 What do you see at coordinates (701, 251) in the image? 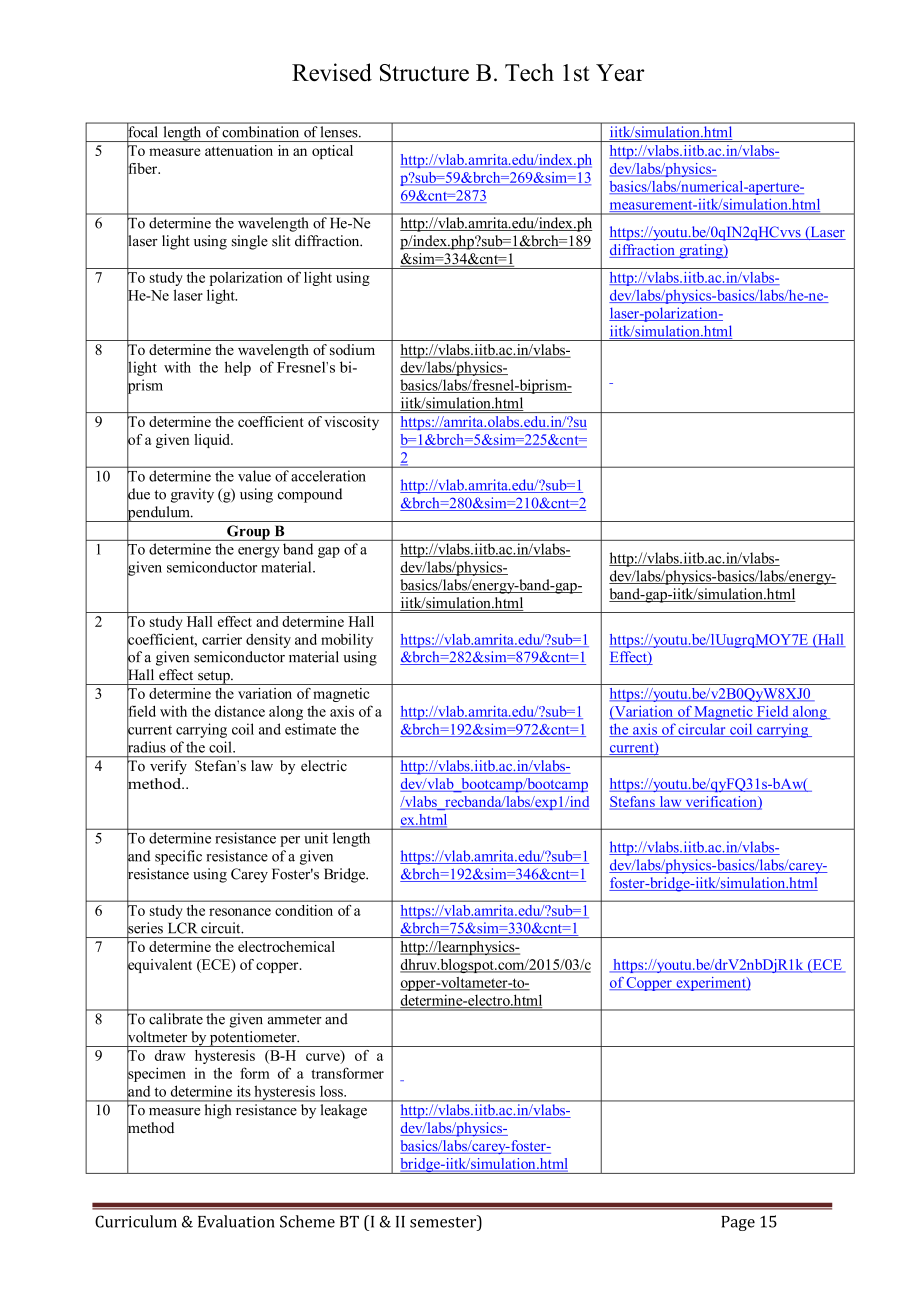
I see `grating` at bounding box center [701, 251].
